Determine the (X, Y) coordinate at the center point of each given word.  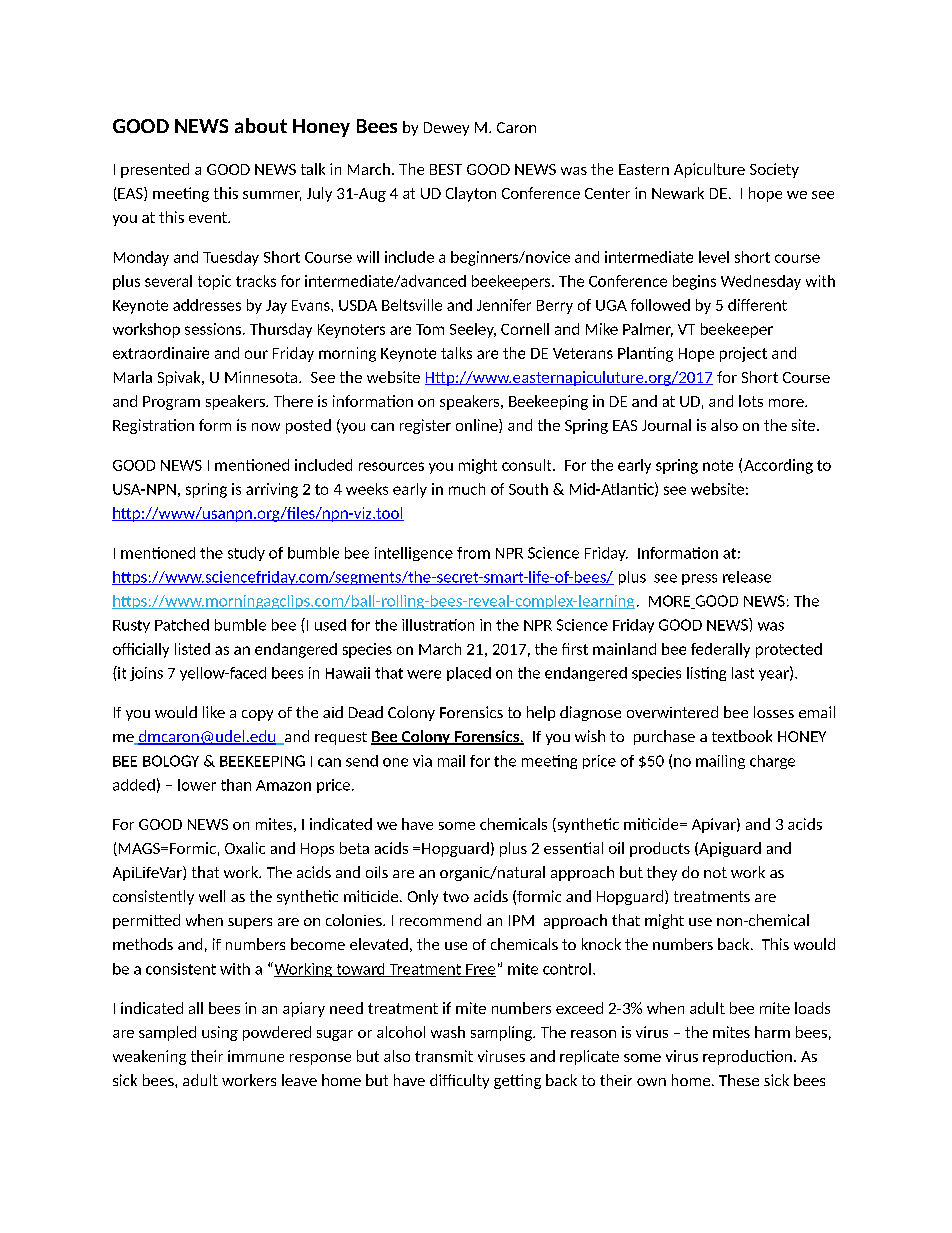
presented (155, 170)
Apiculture (709, 170)
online (478, 426)
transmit (444, 1056)
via (422, 761)
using (220, 1033)
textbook (742, 736)
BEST (446, 169)
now (266, 427)
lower (197, 785)
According (778, 466)
